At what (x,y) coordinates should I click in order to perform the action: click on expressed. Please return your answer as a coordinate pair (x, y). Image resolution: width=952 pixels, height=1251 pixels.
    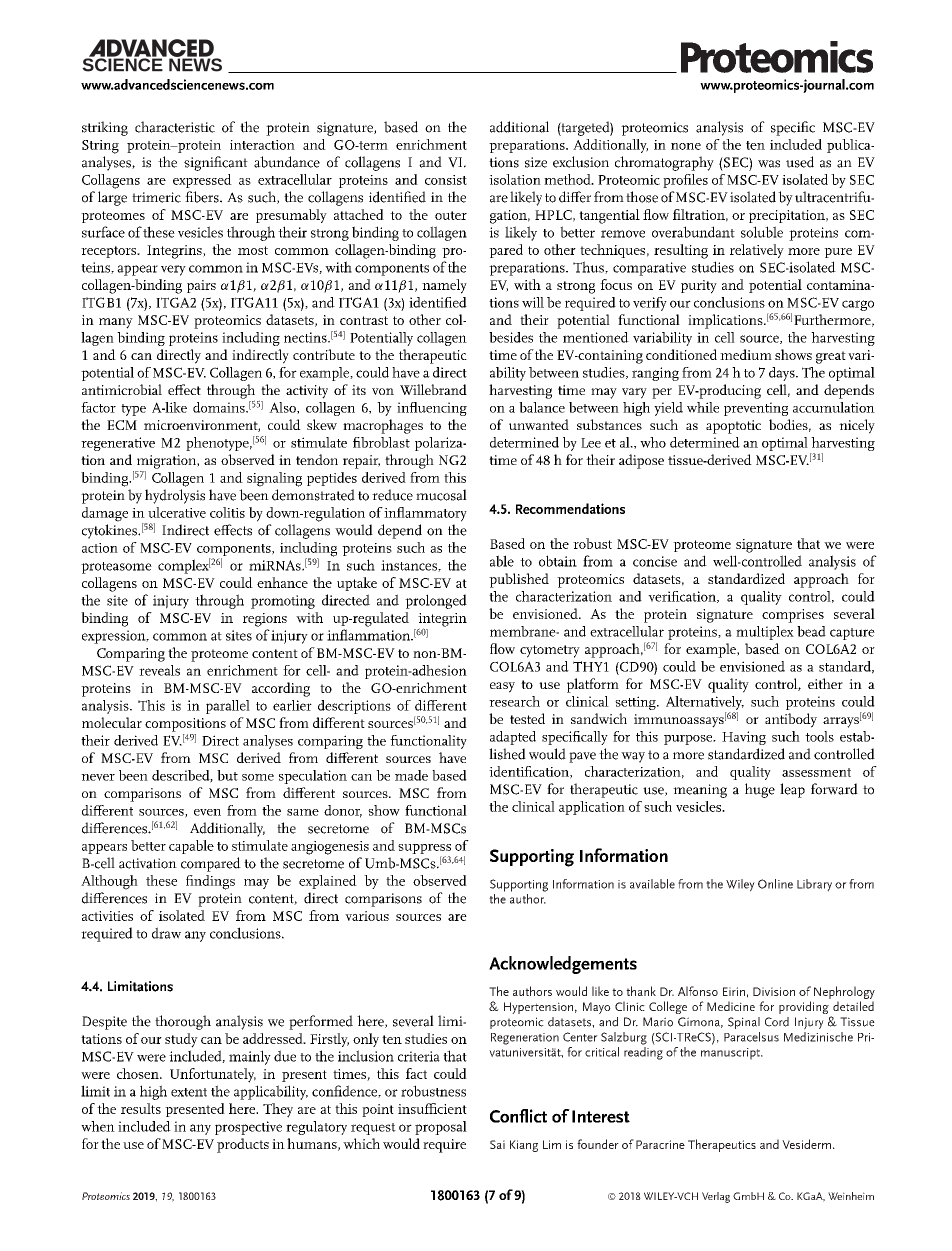
    Looking at the image, I should click on (202, 181).
